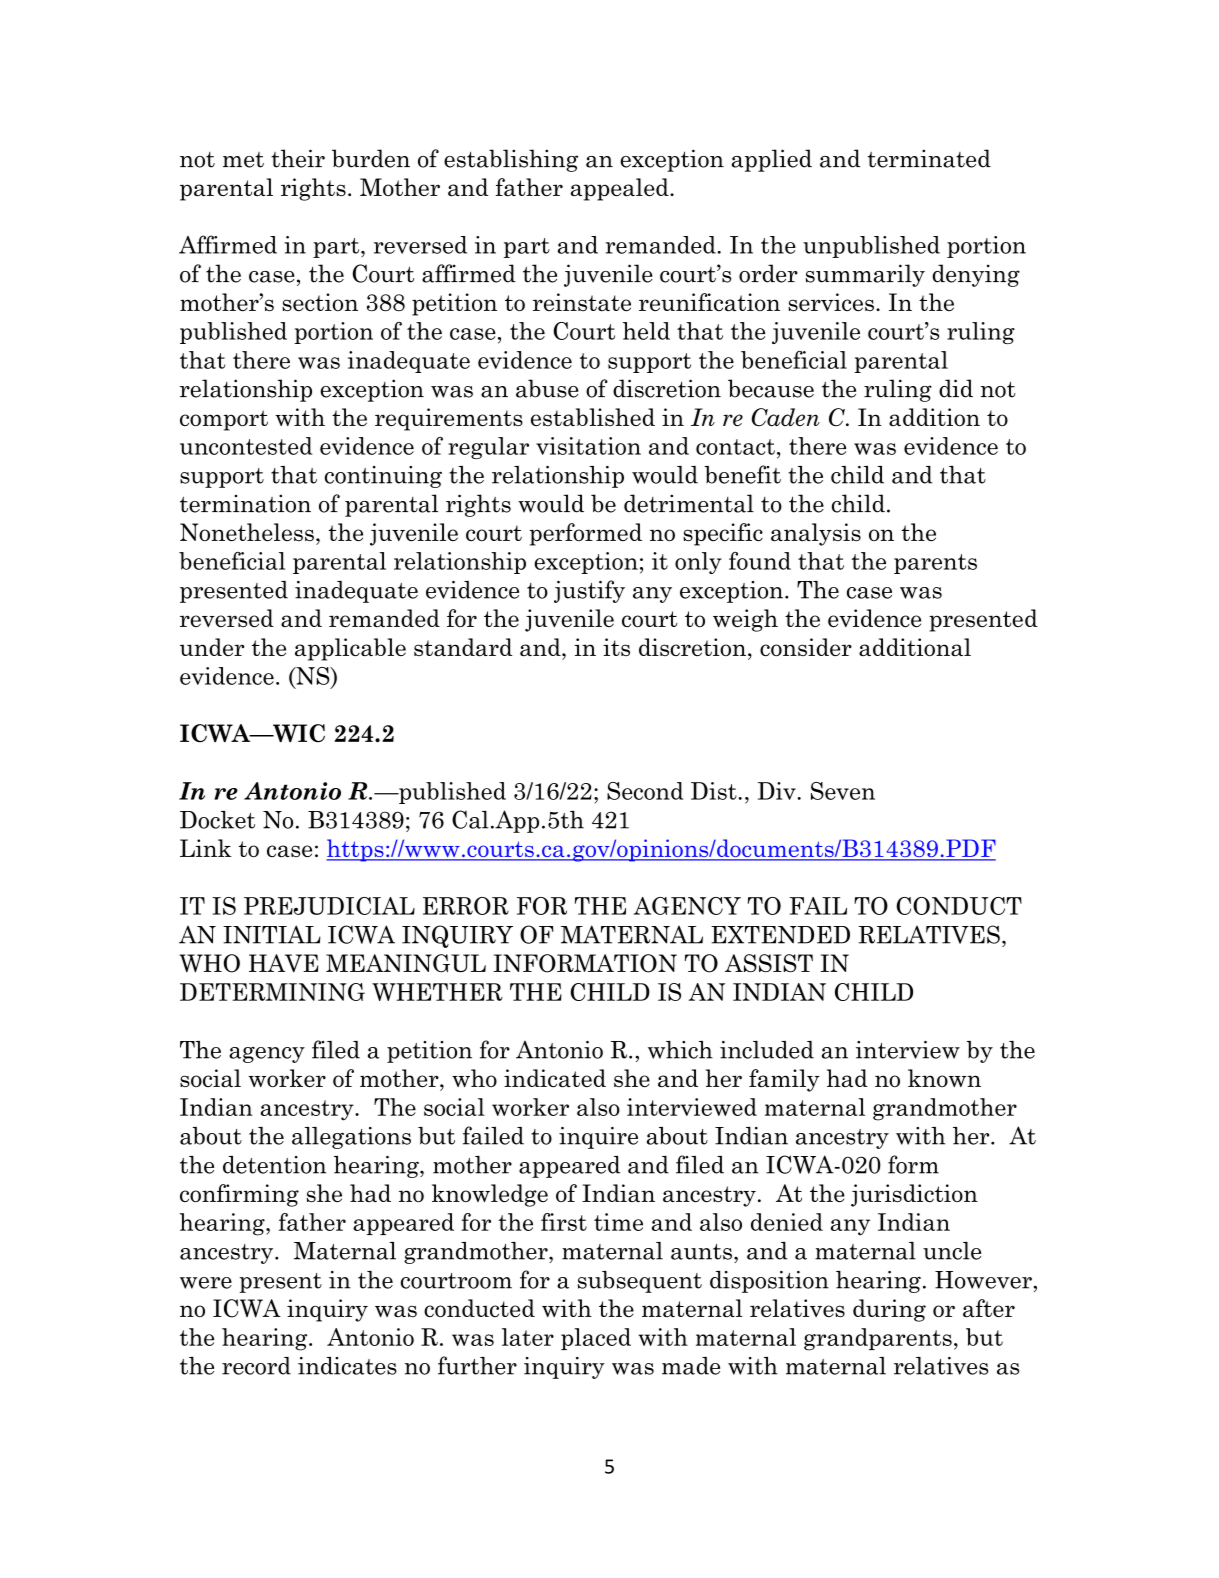  Describe the element at coordinates (929, 158) in the screenshot. I see `terminated` at that location.
